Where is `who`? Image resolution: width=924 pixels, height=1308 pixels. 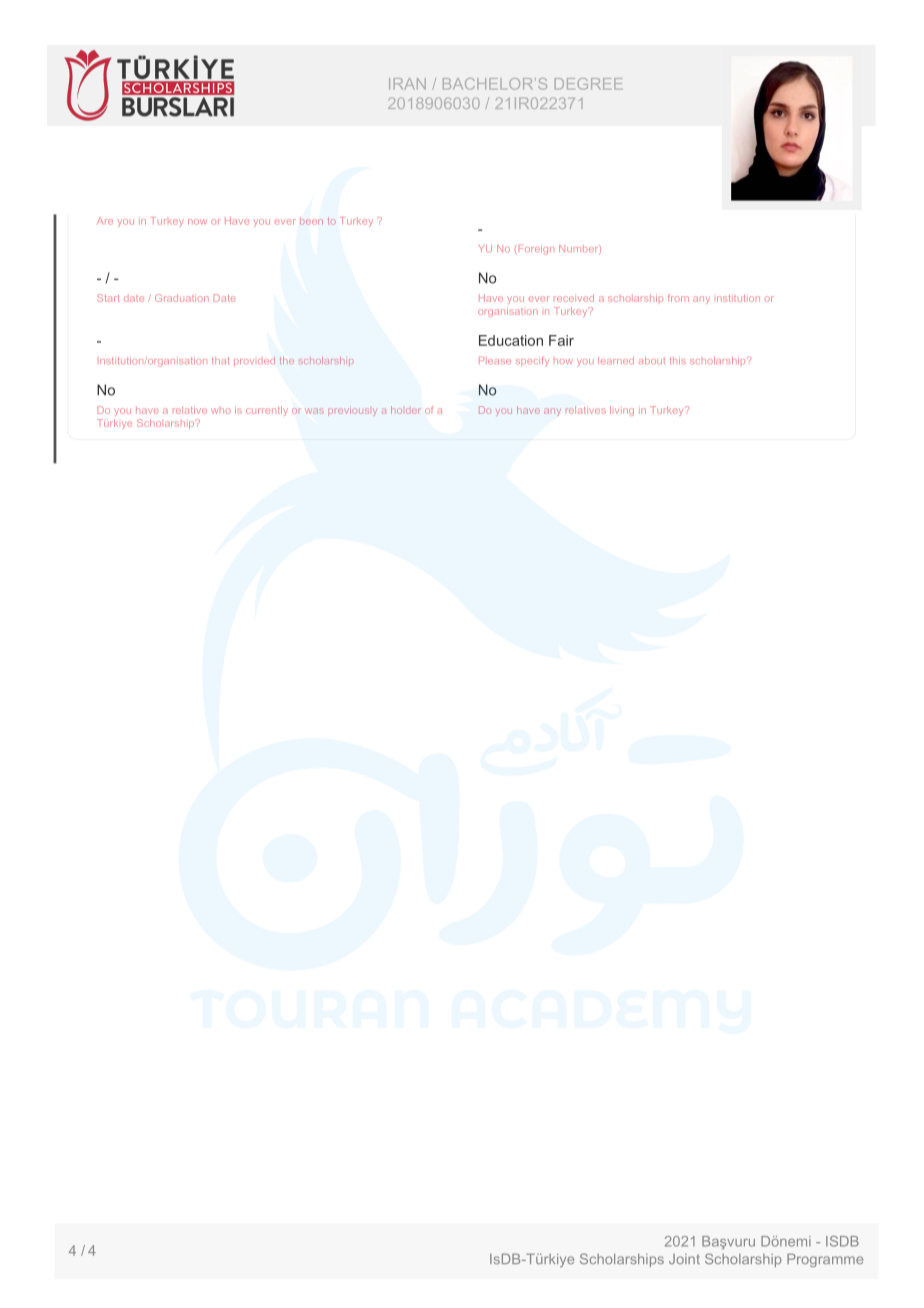 who is located at coordinates (221, 411).
